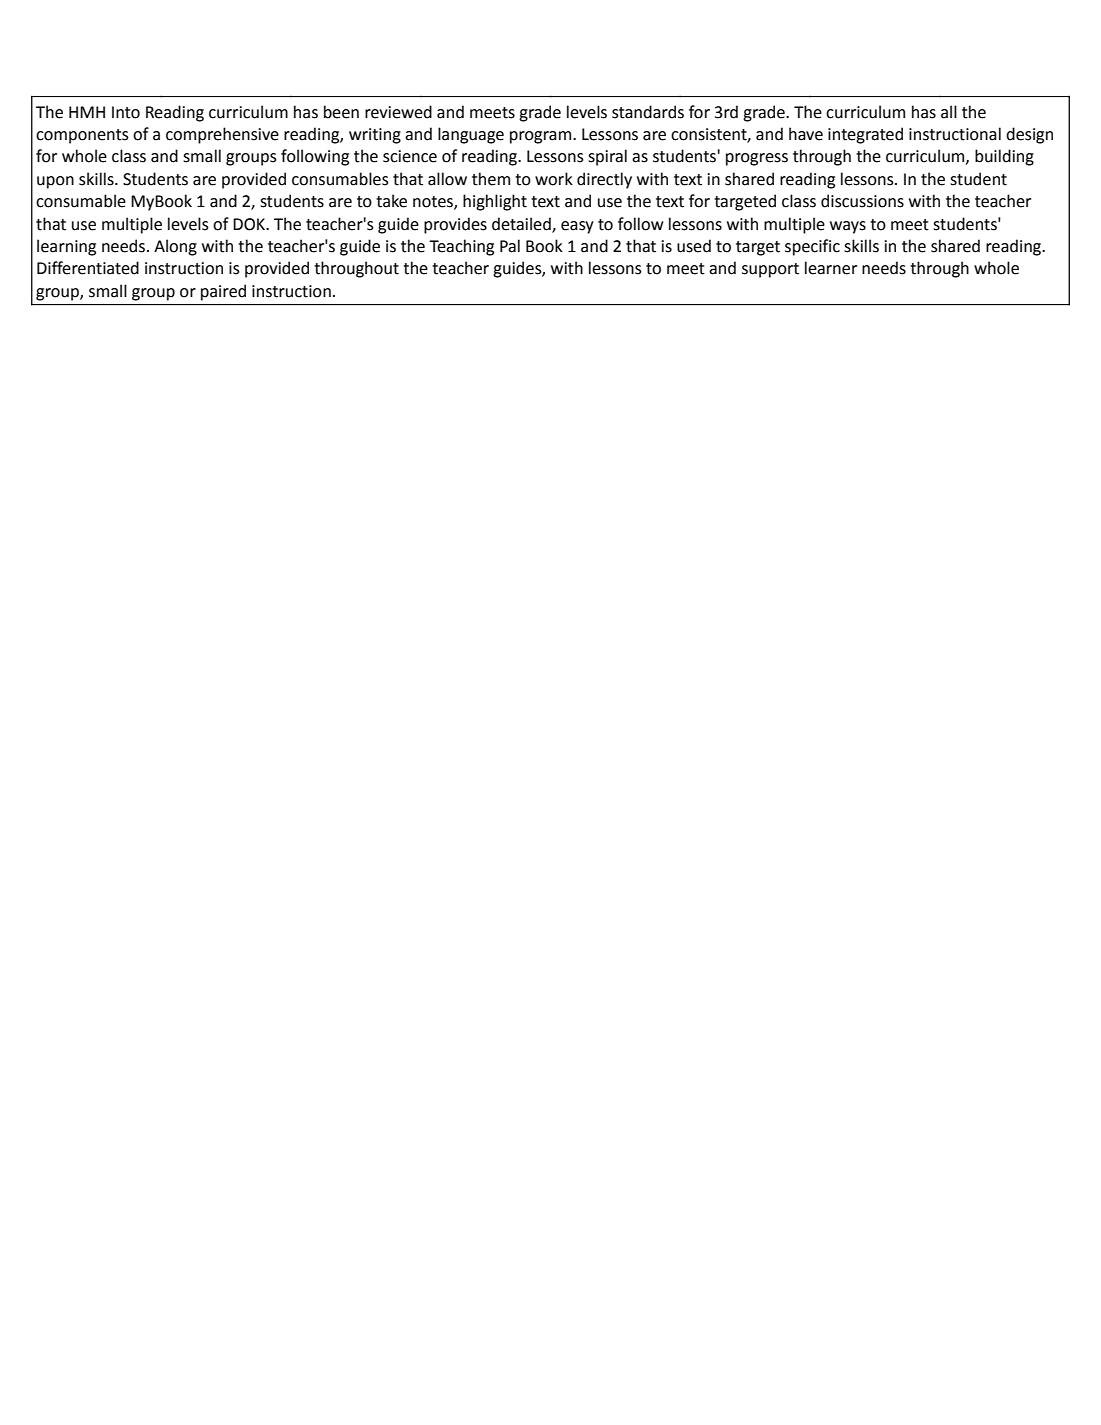 Image resolution: width=1101 pixels, height=1425 pixels. What do you see at coordinates (865, 135) in the screenshot?
I see `integrated` at bounding box center [865, 135].
